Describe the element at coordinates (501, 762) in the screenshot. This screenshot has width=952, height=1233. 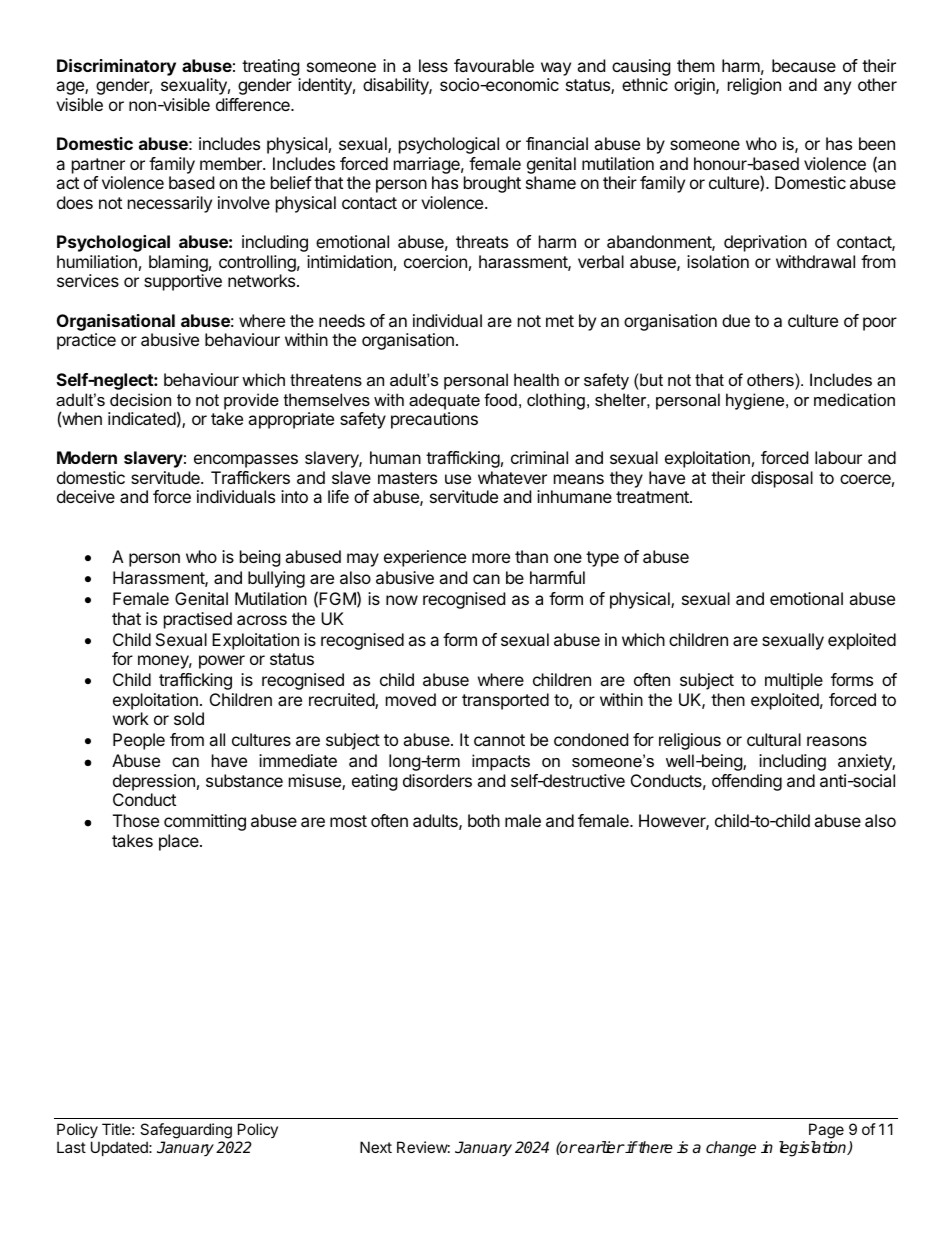
I see `impacts` at that location.
